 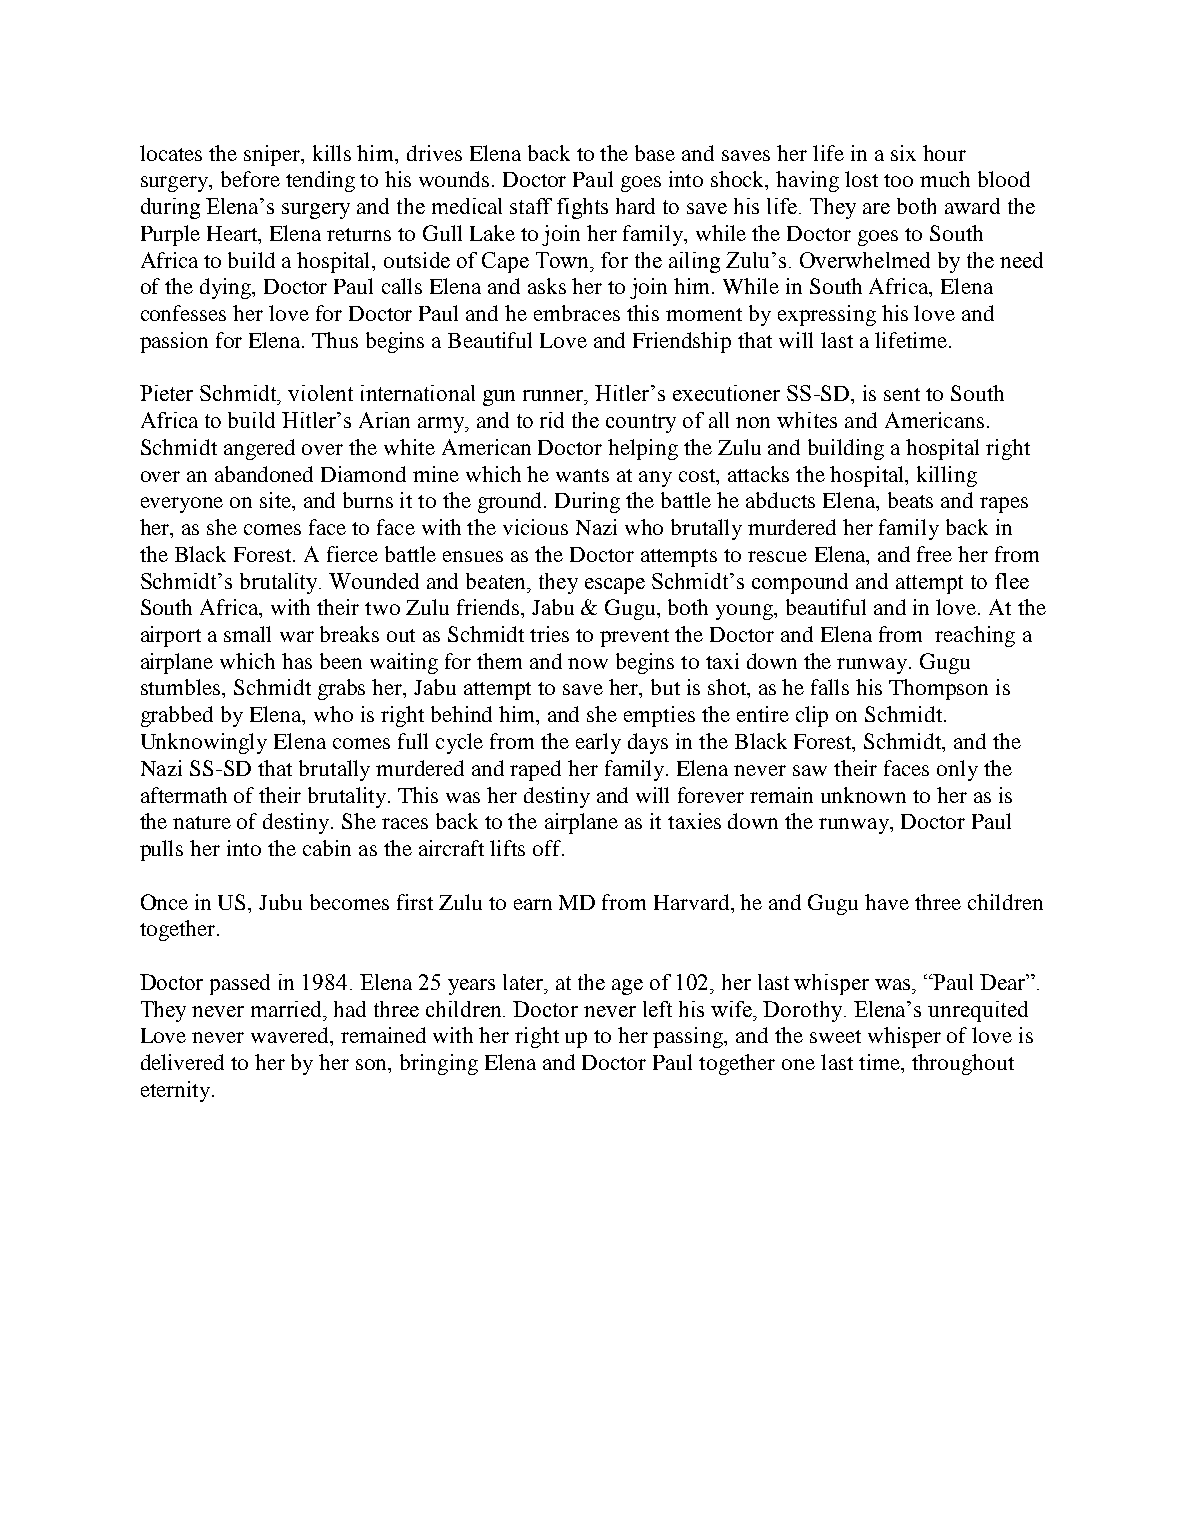 What do you see at coordinates (247, 634) in the screenshot?
I see `small` at bounding box center [247, 634].
